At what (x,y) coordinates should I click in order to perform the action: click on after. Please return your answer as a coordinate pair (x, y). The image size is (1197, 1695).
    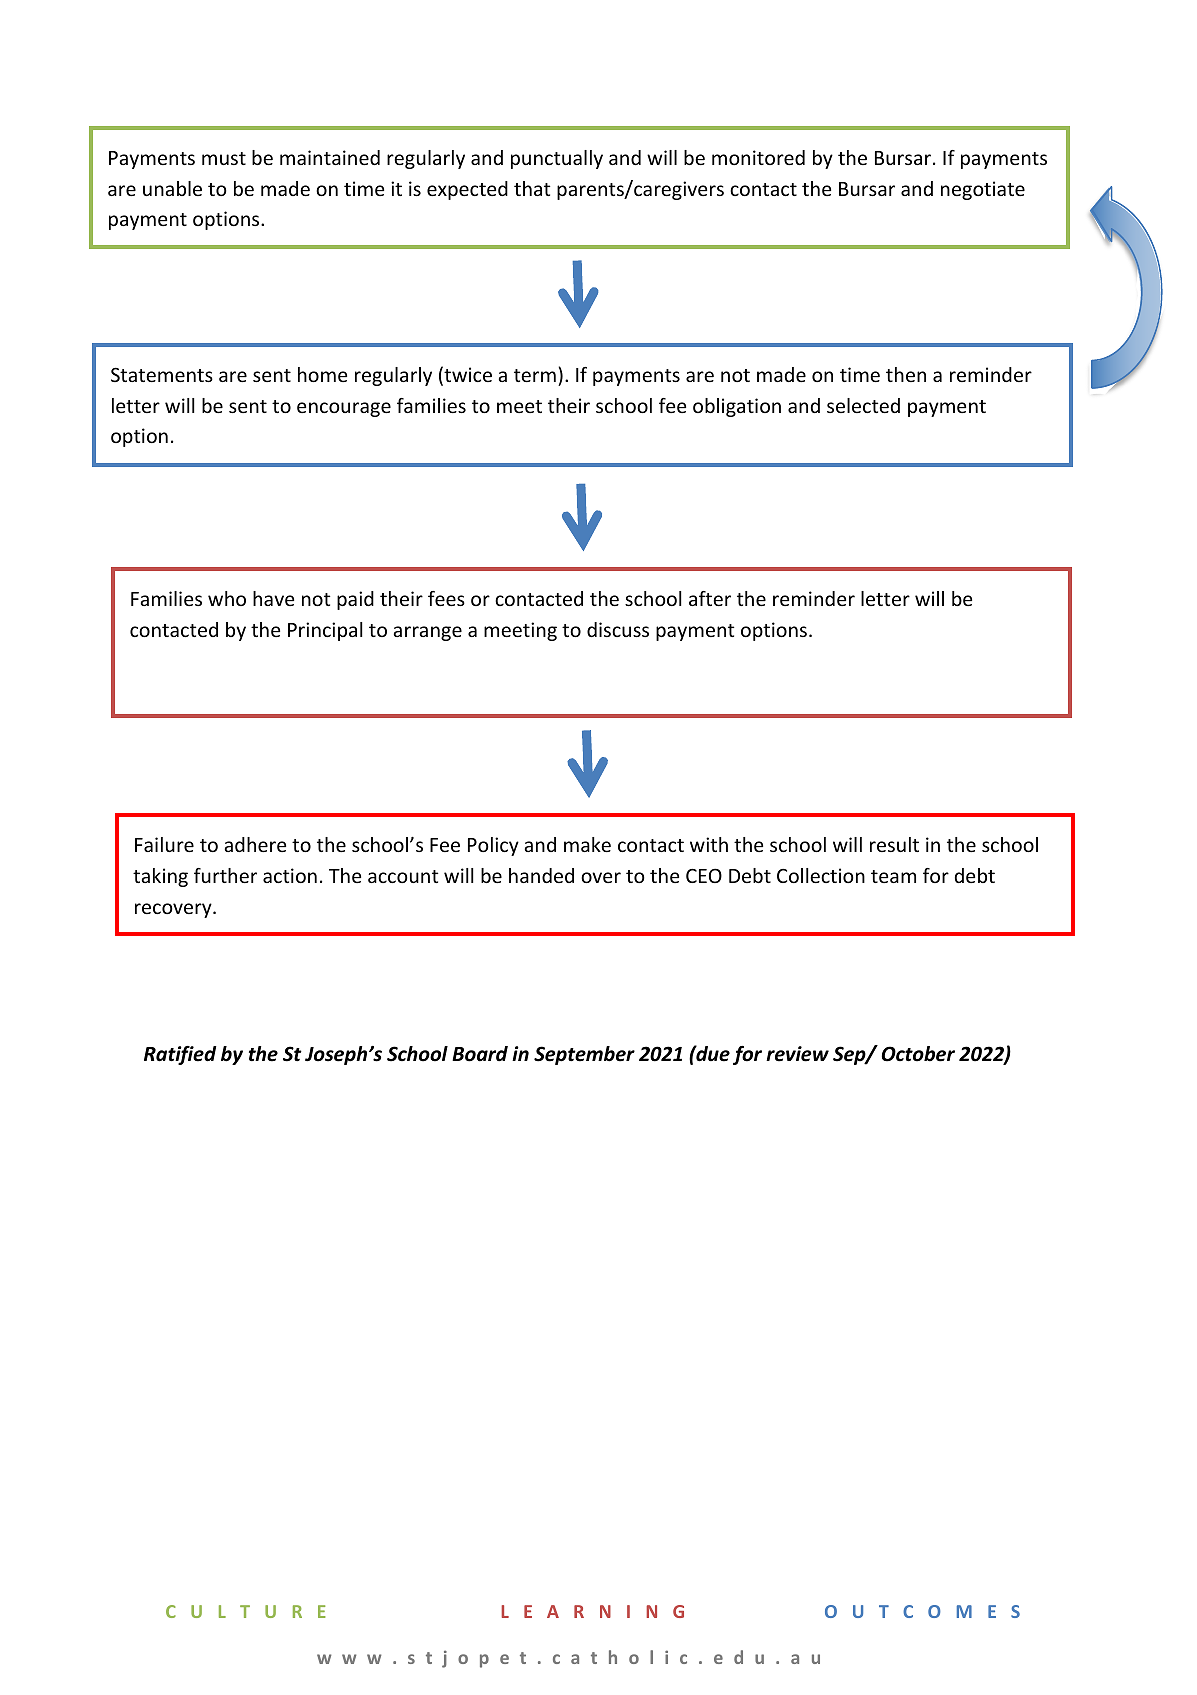
    Looking at the image, I should click on (710, 598).
